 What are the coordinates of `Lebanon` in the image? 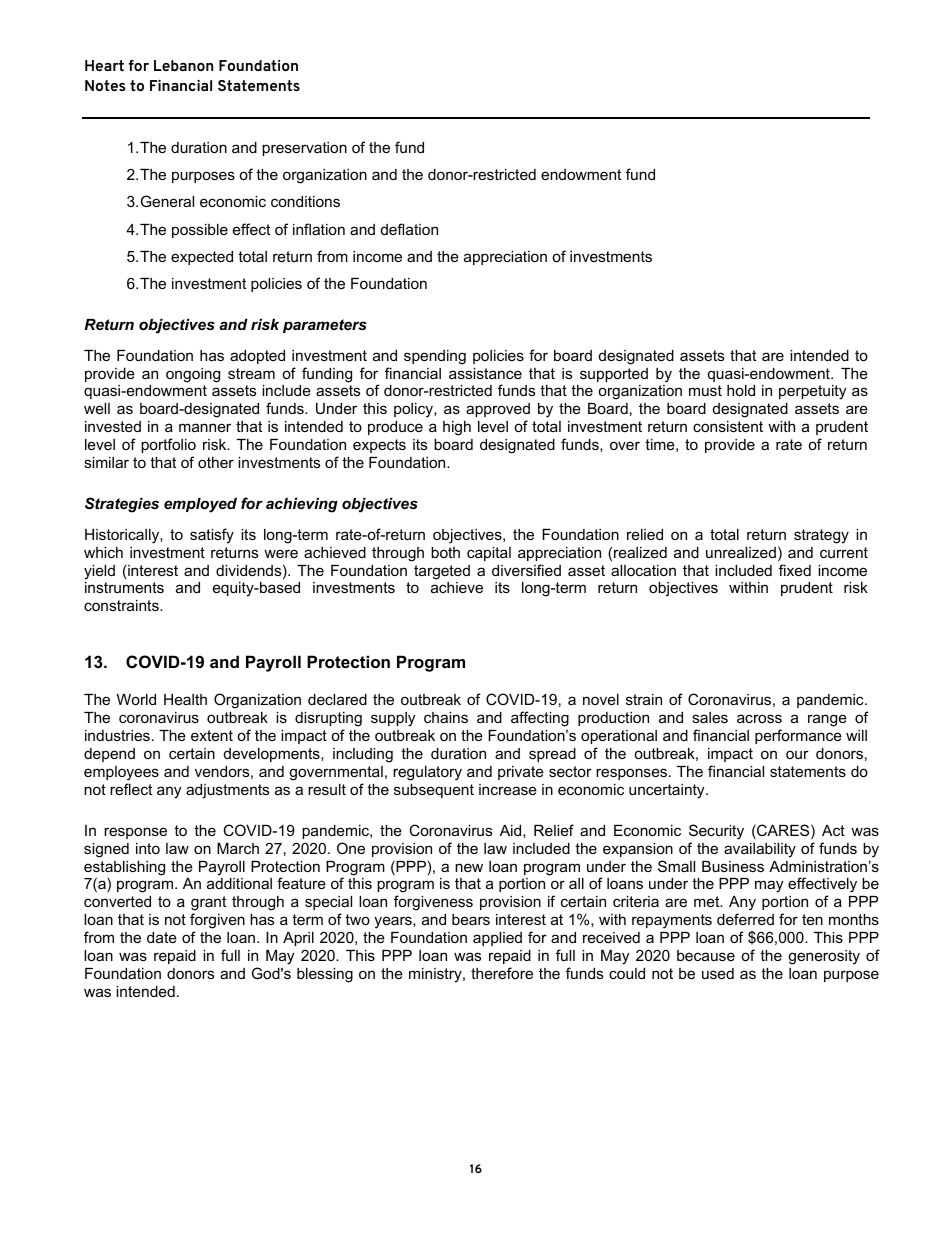 It's located at (183, 65).
